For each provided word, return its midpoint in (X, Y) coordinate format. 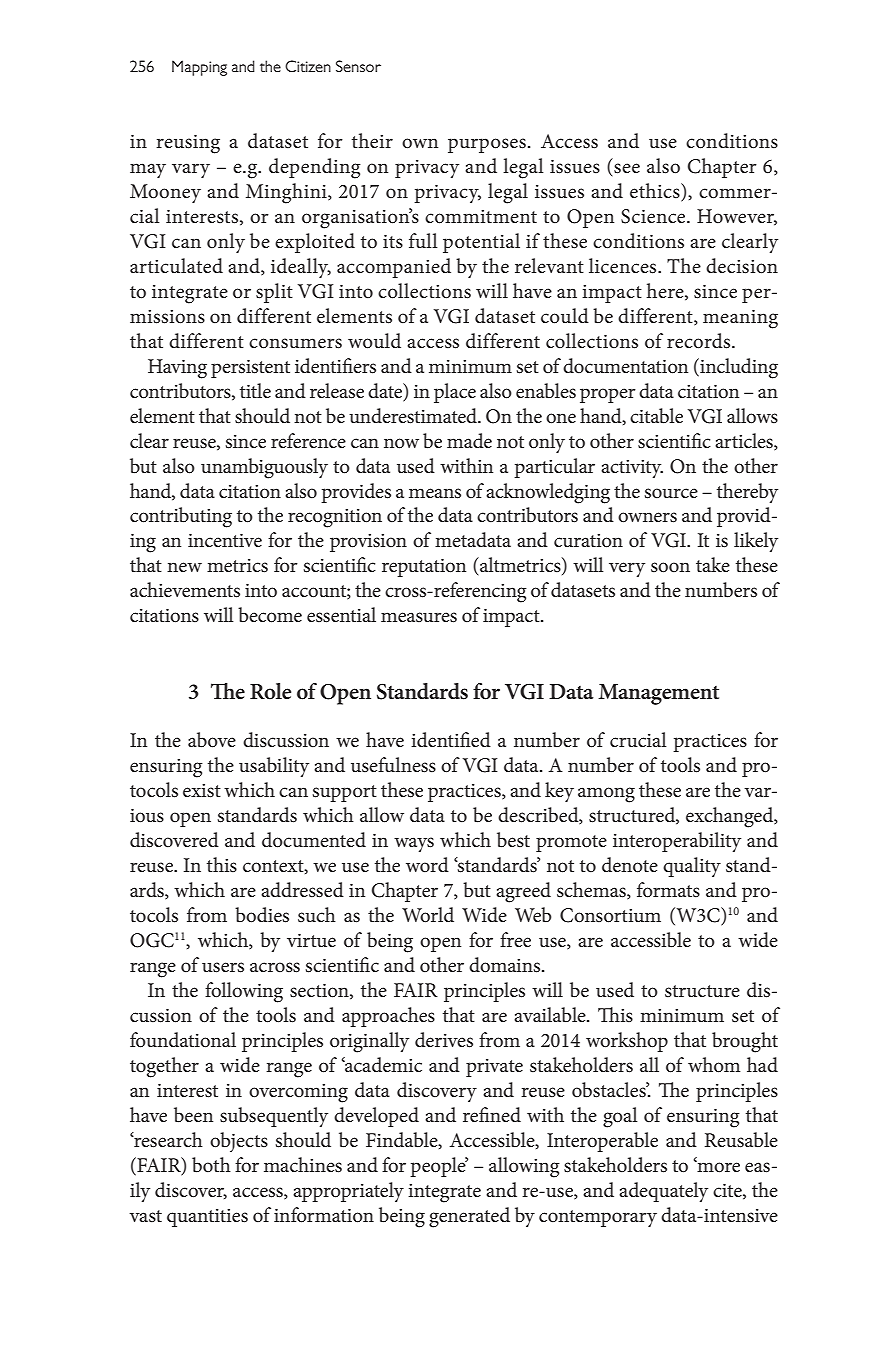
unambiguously (264, 468)
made (469, 440)
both (211, 1165)
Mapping (199, 68)
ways (414, 844)
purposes (487, 145)
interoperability (677, 842)
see (627, 168)
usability (274, 767)
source (671, 493)
